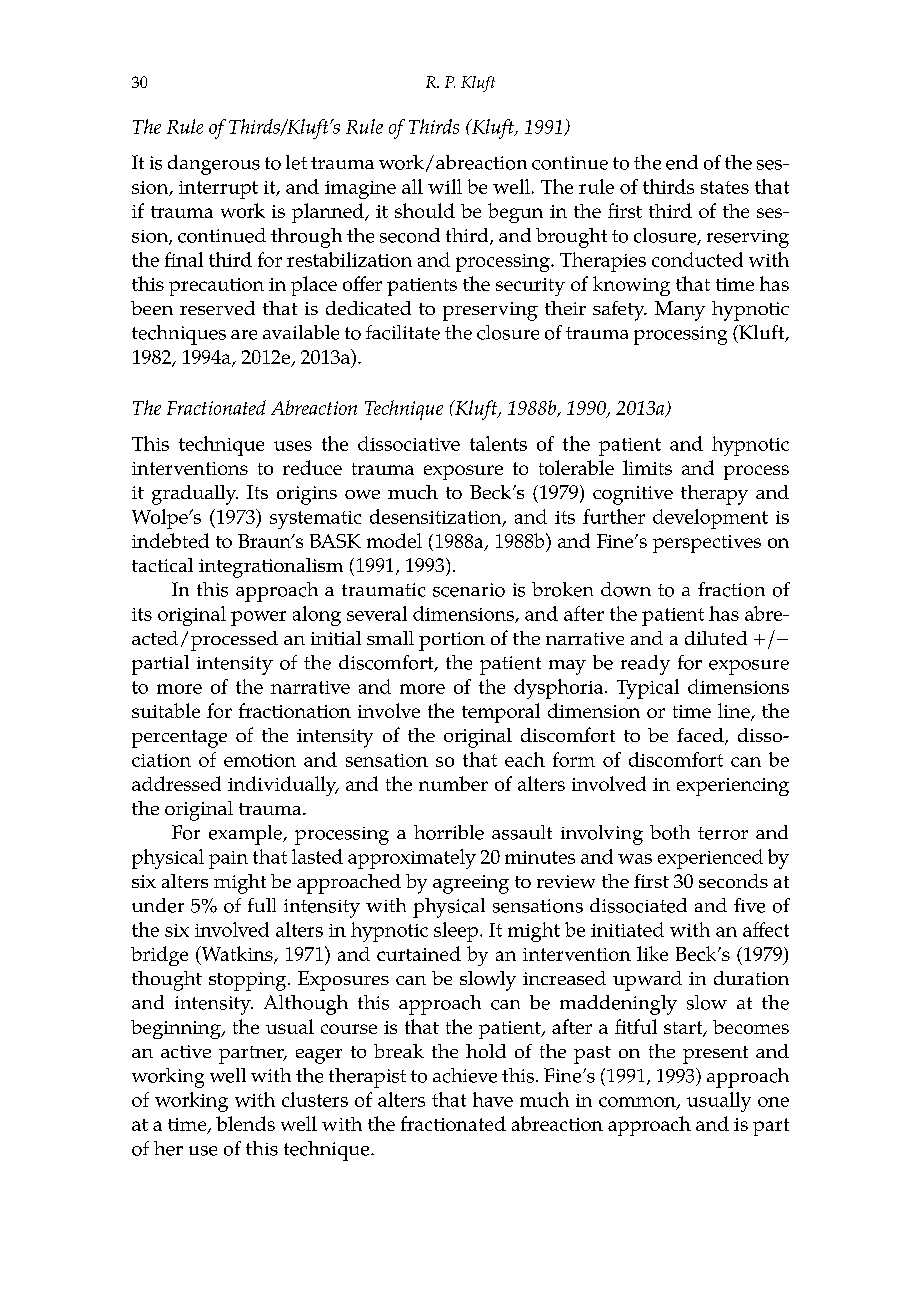  Describe the element at coordinates (716, 638) in the page. I see `diluted` at that location.
